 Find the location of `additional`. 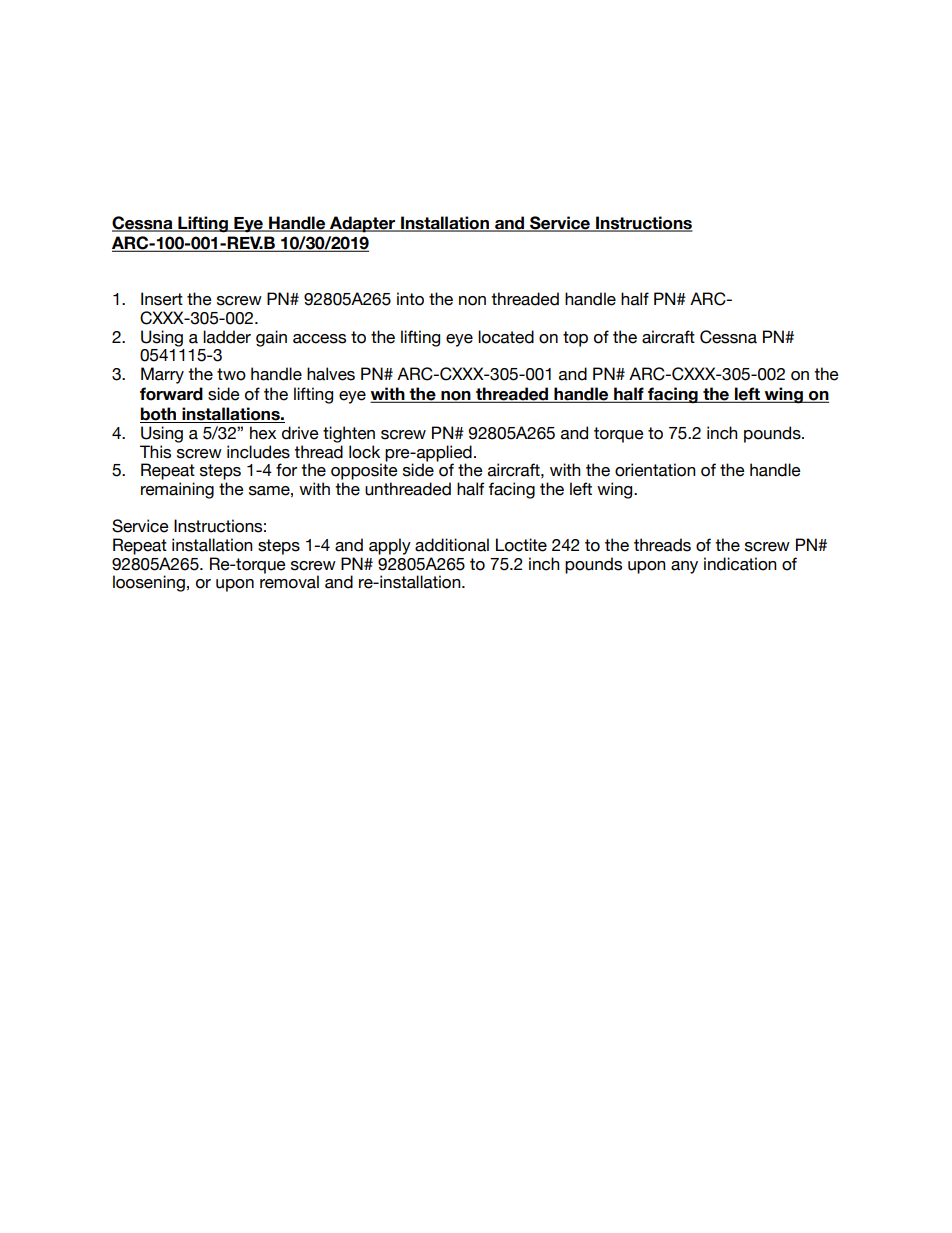

additional is located at coordinates (452, 545).
